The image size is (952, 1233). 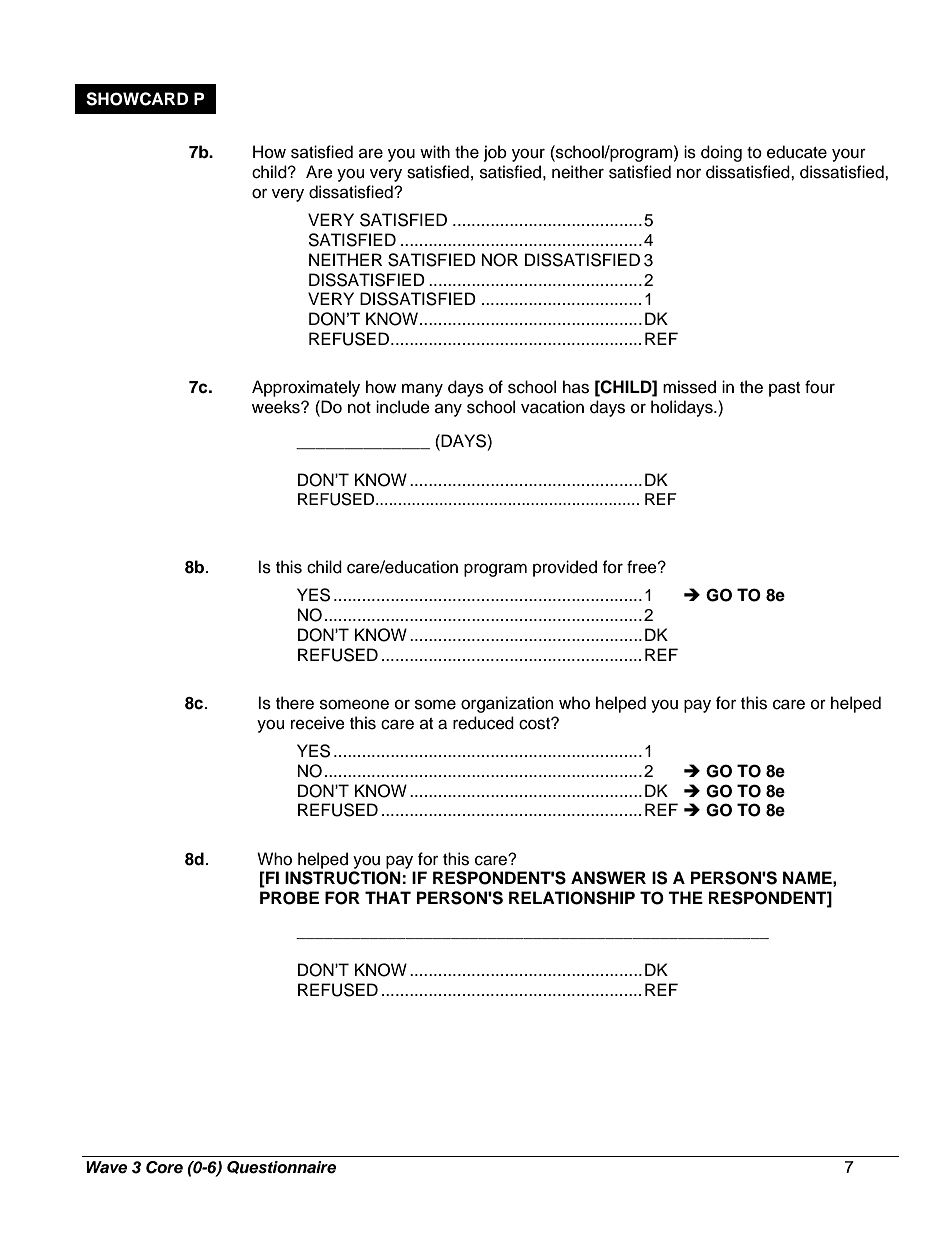 I want to click on ANSWER, so click(x=608, y=878).
